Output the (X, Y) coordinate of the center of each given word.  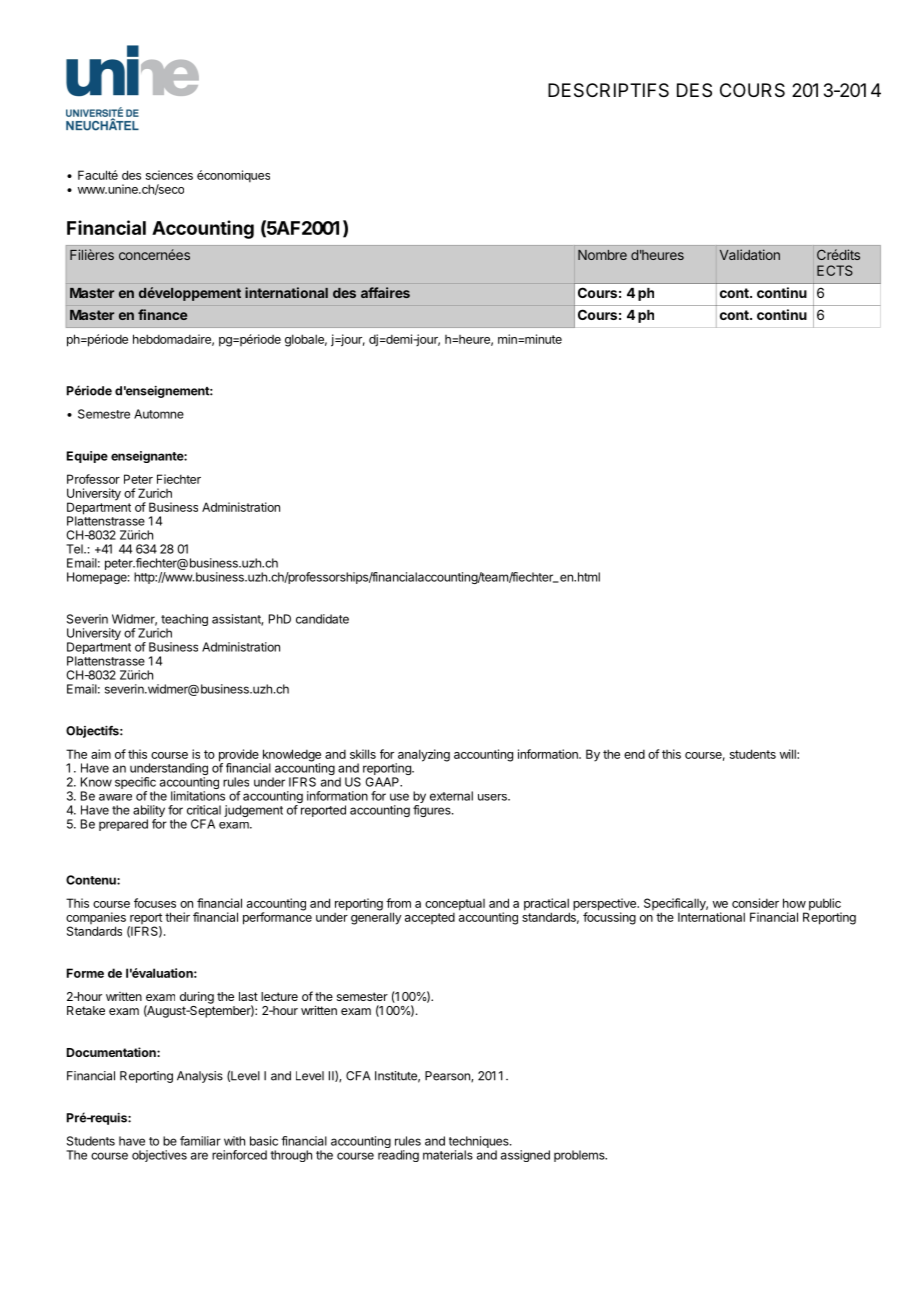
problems (580, 1156)
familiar (200, 1141)
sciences (169, 175)
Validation (750, 254)
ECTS (835, 270)
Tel (75, 549)
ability (149, 812)
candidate (322, 619)
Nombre (602, 255)
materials (448, 1155)
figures (433, 811)
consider (755, 903)
